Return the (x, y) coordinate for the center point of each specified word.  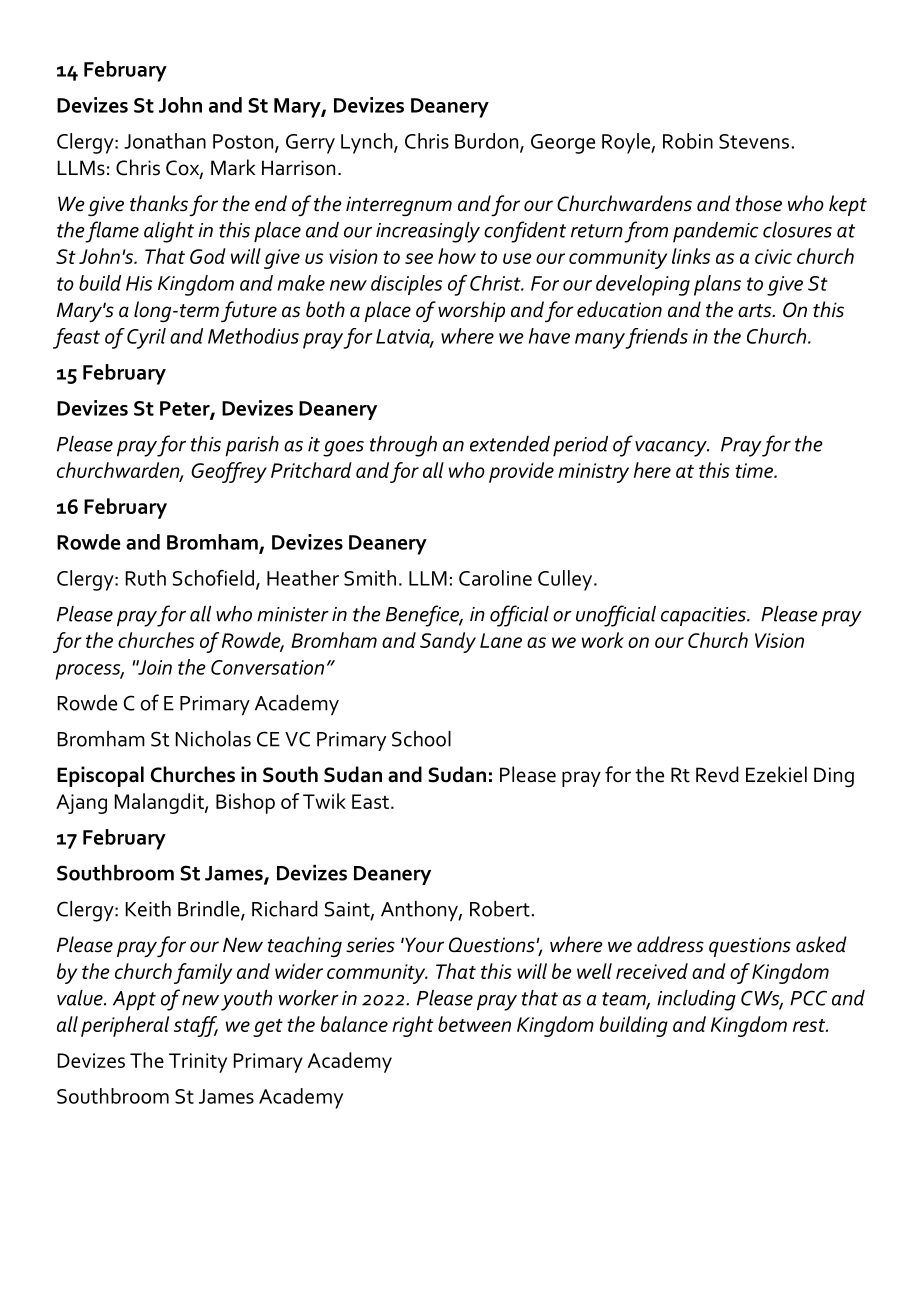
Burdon (488, 142)
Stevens (754, 141)
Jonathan (165, 141)
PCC (808, 998)
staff (196, 1026)
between (474, 1024)
